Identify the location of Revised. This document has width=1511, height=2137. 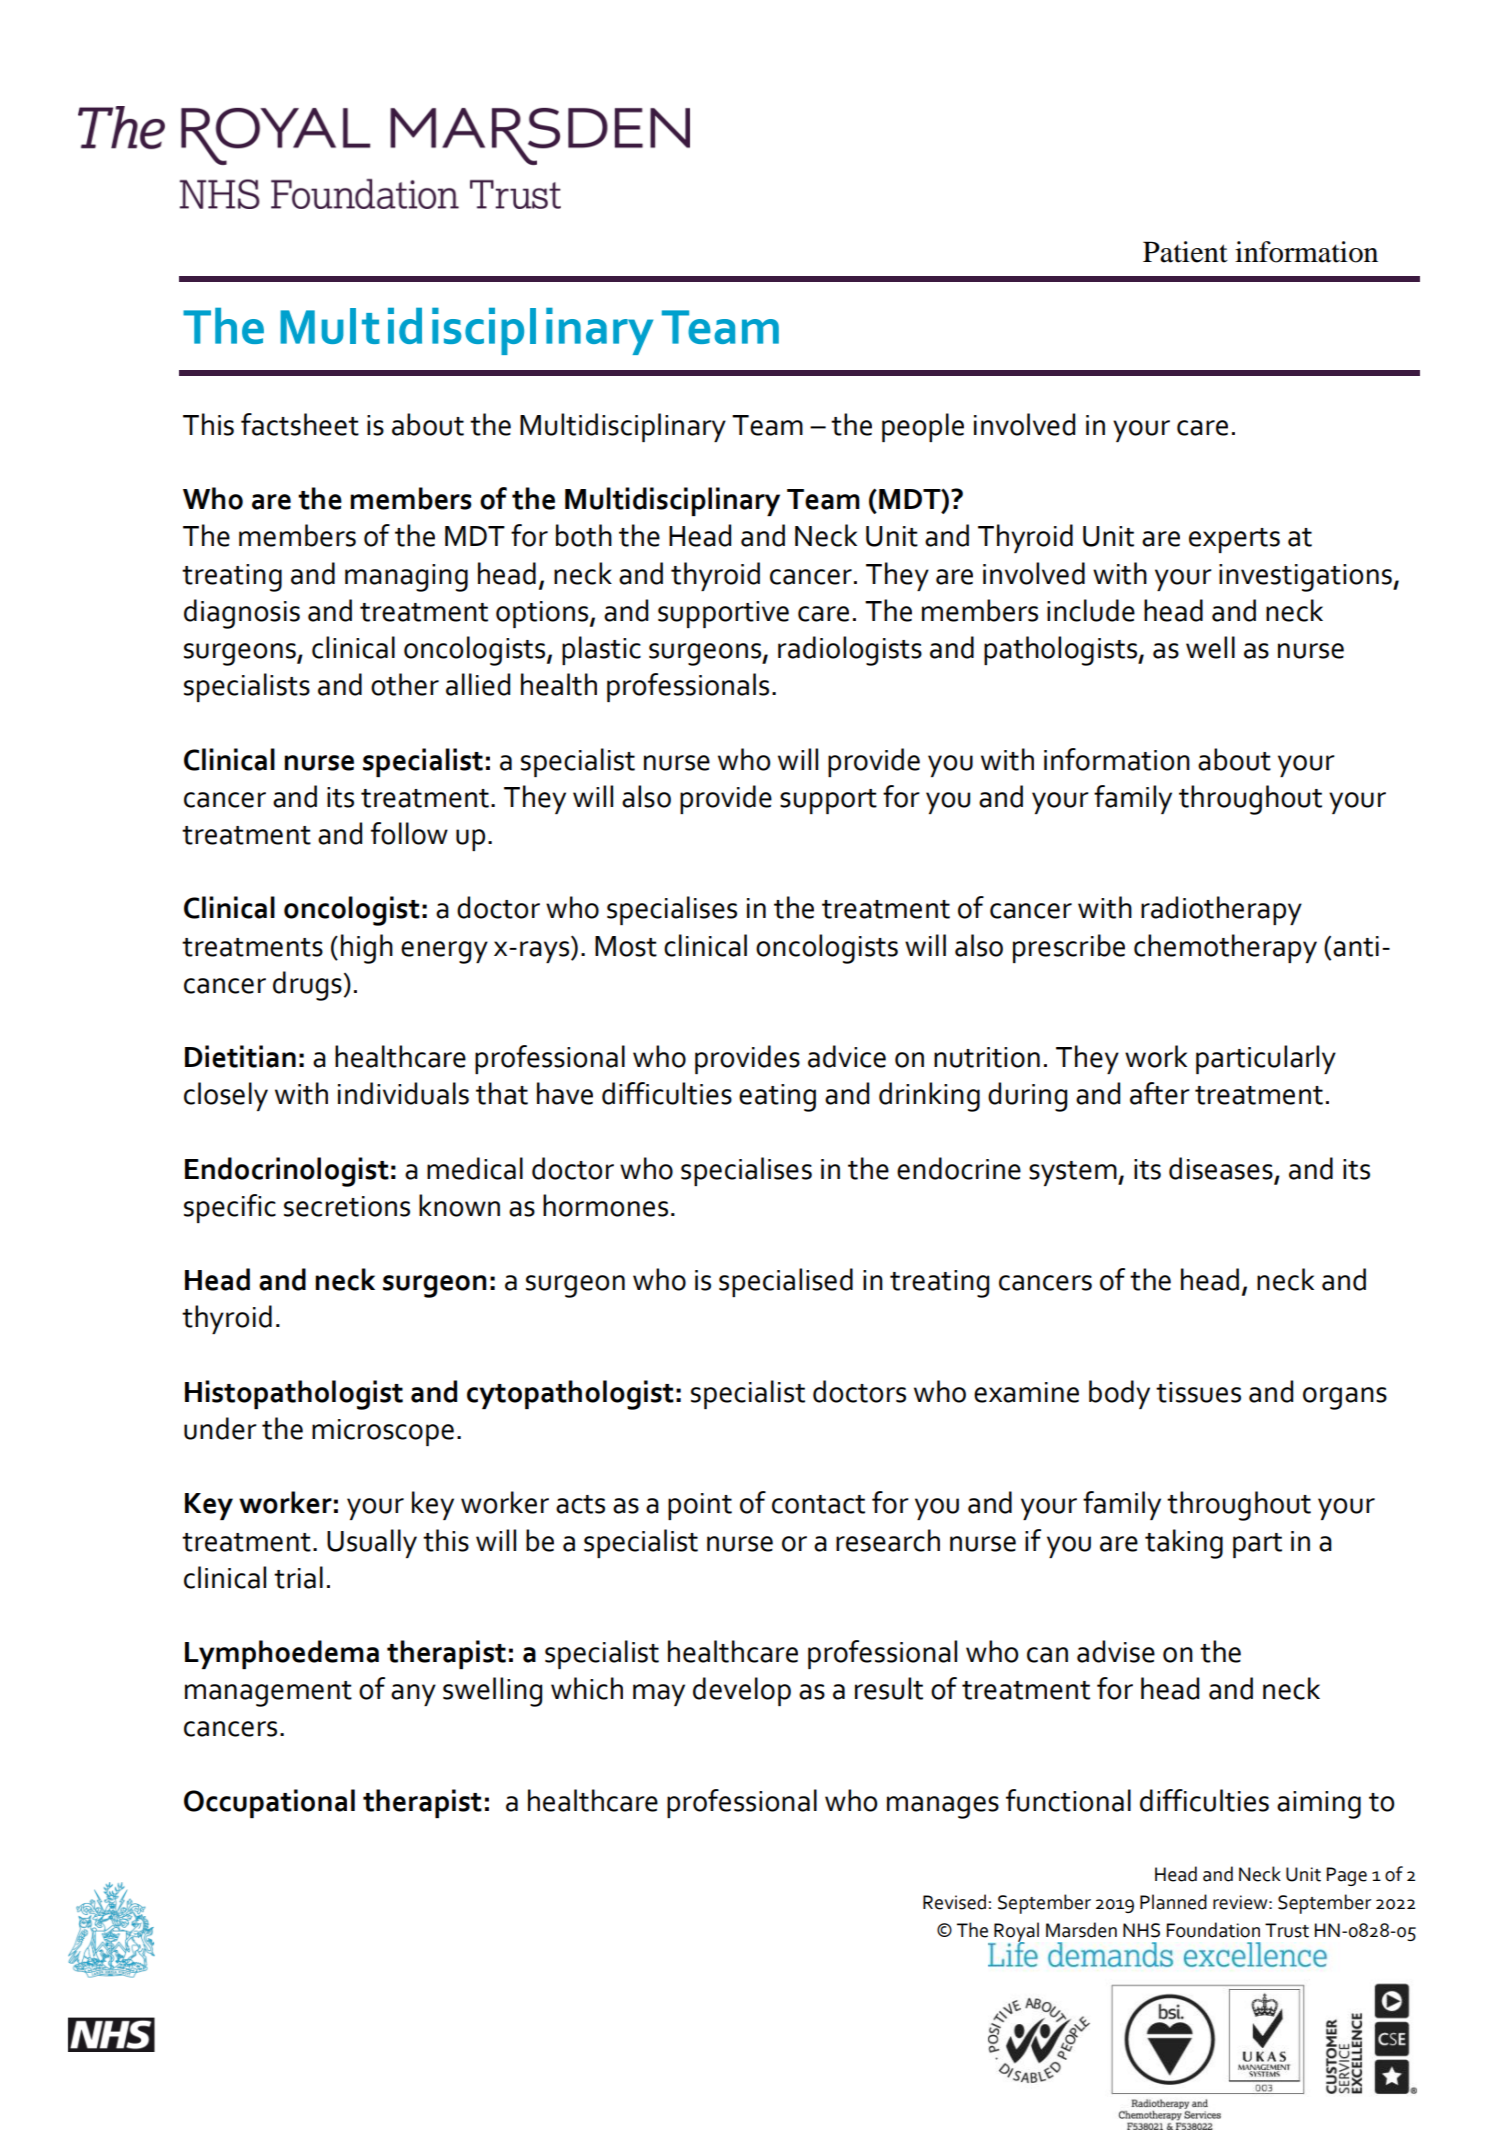
(954, 1902).
